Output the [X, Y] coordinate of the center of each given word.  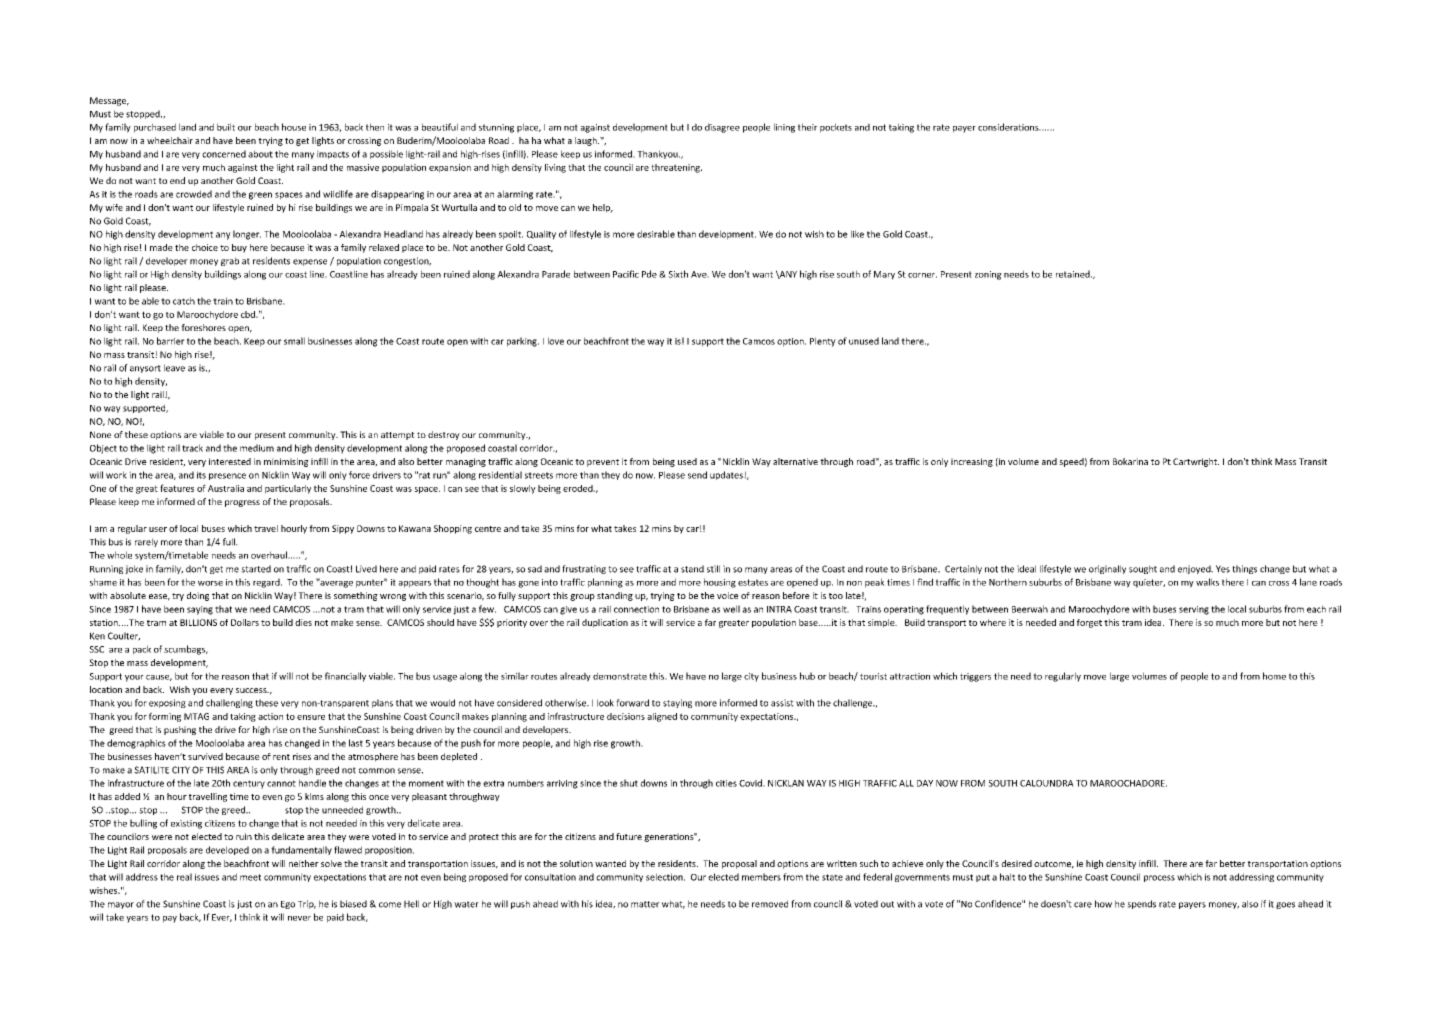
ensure [311, 717]
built [226, 127]
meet [250, 877]
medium [257, 448]
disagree [722, 128]
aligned [662, 717]
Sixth [678, 274]
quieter [1149, 583]
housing [720, 583]
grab [230, 261]
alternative [795, 461]
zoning [988, 275]
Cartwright [1196, 462]
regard [267, 583]
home [1274, 676]
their [808, 127]
